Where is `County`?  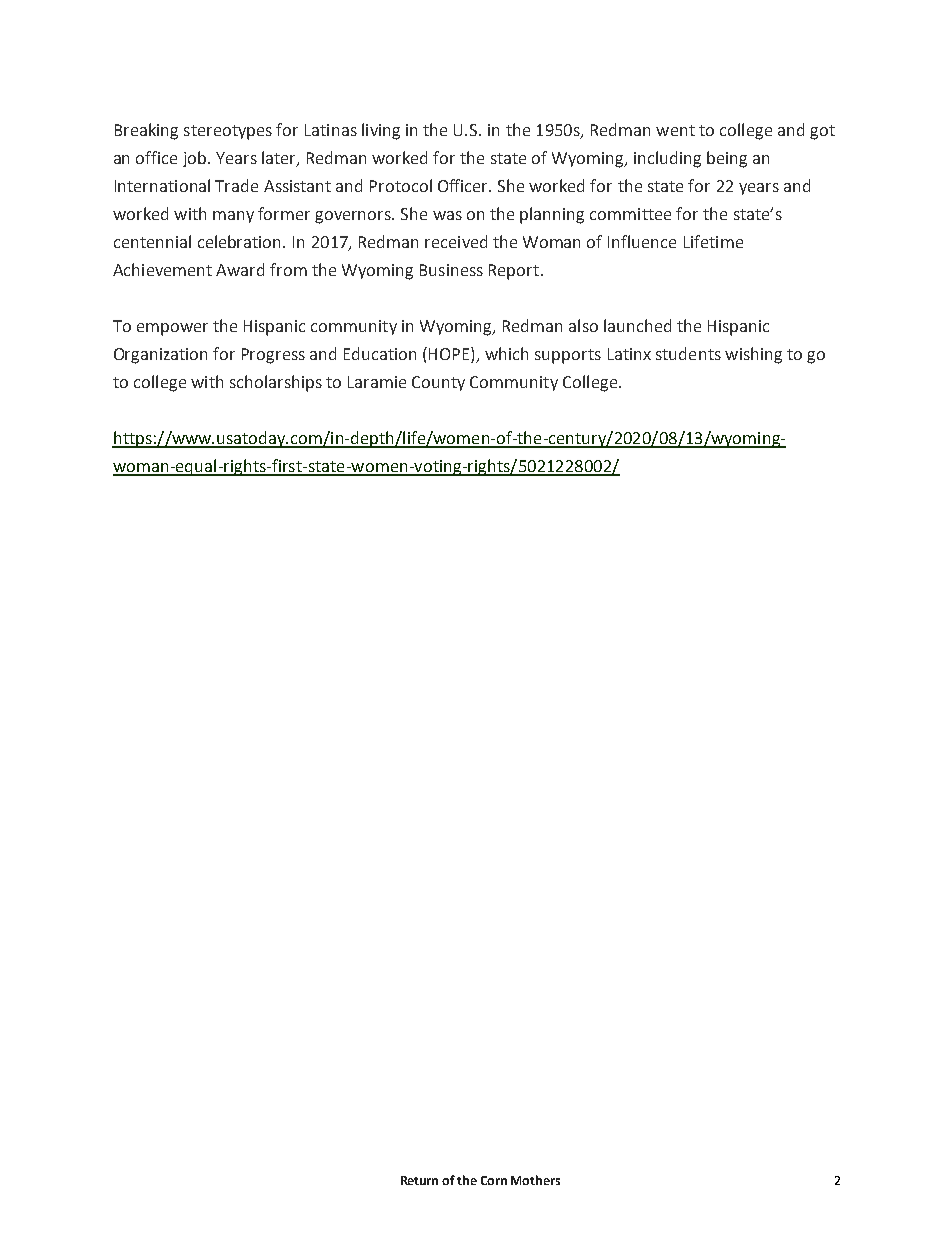 County is located at coordinates (438, 383).
